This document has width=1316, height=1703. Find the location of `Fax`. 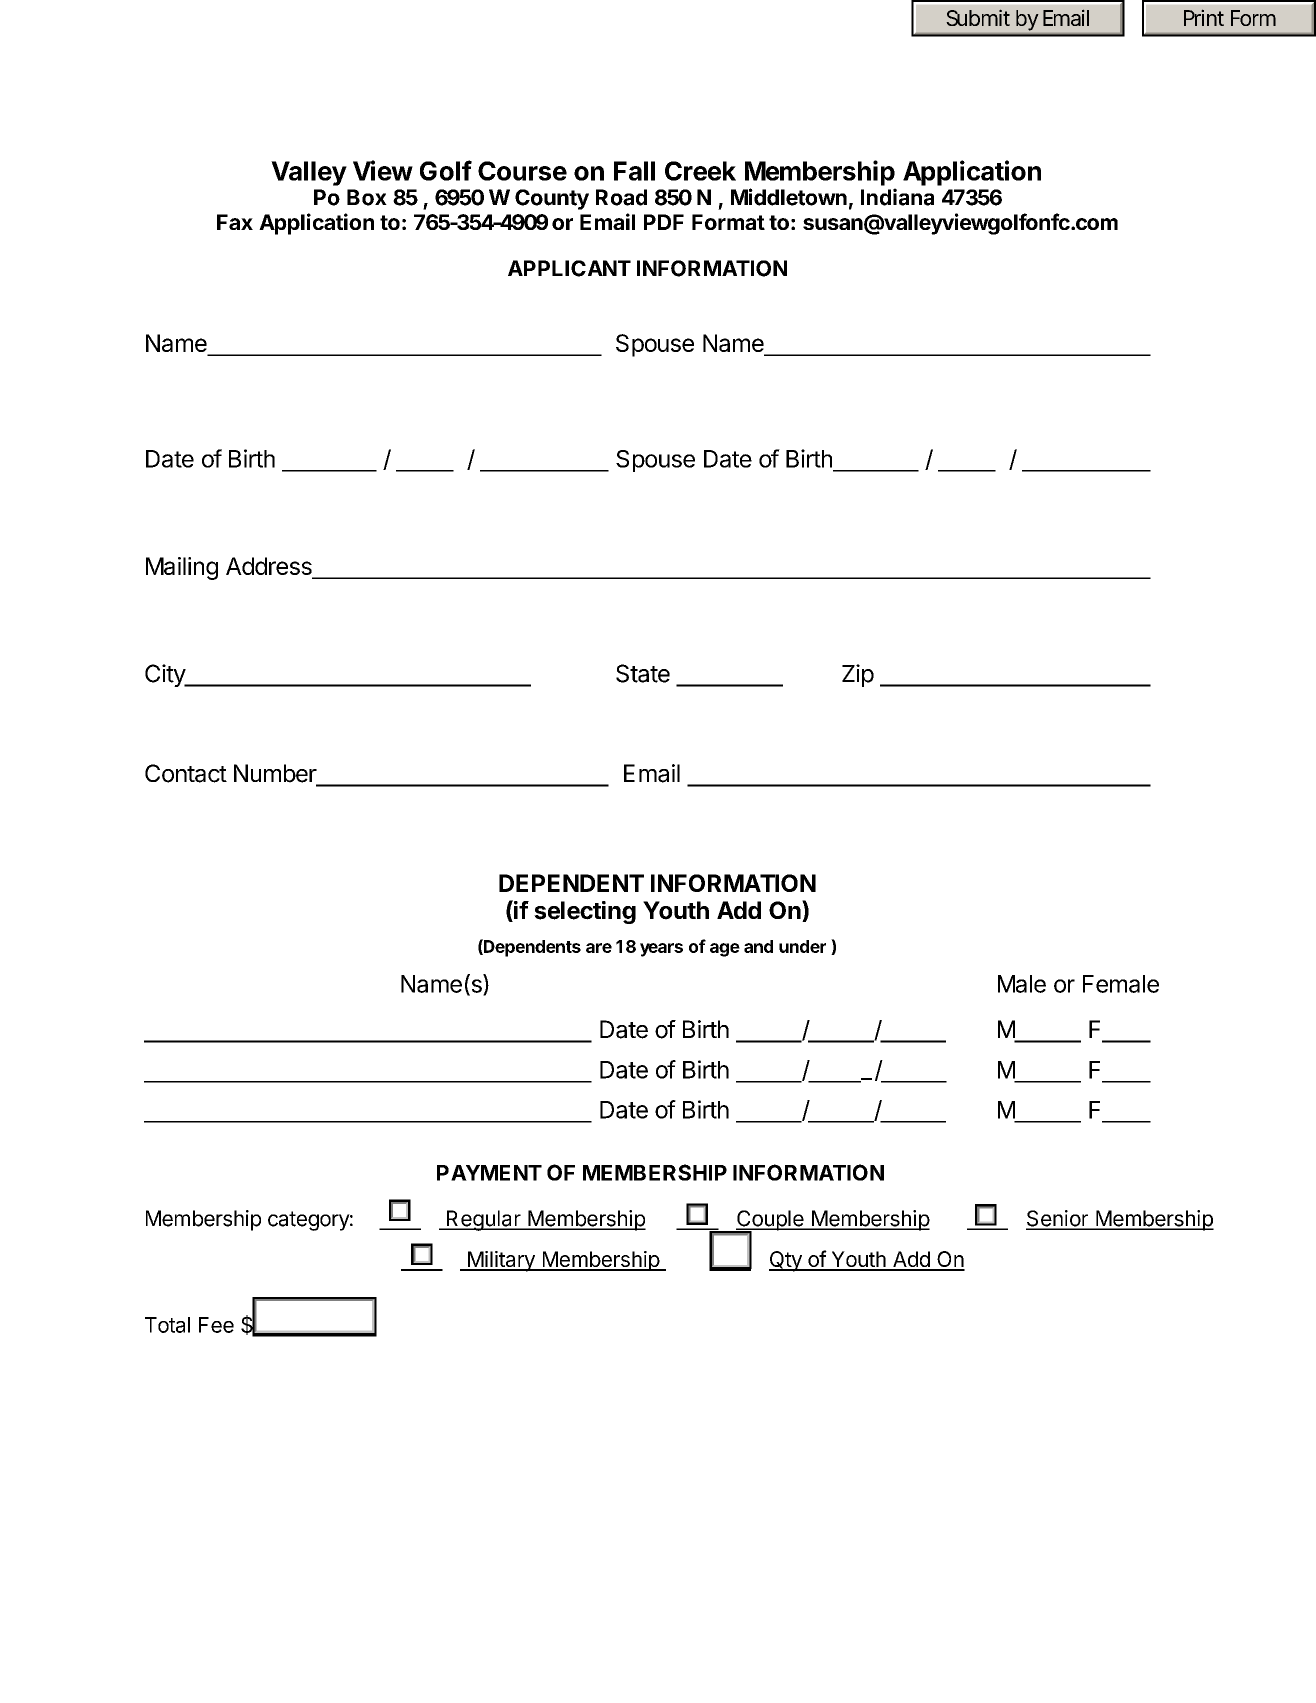

Fax is located at coordinates (235, 222).
